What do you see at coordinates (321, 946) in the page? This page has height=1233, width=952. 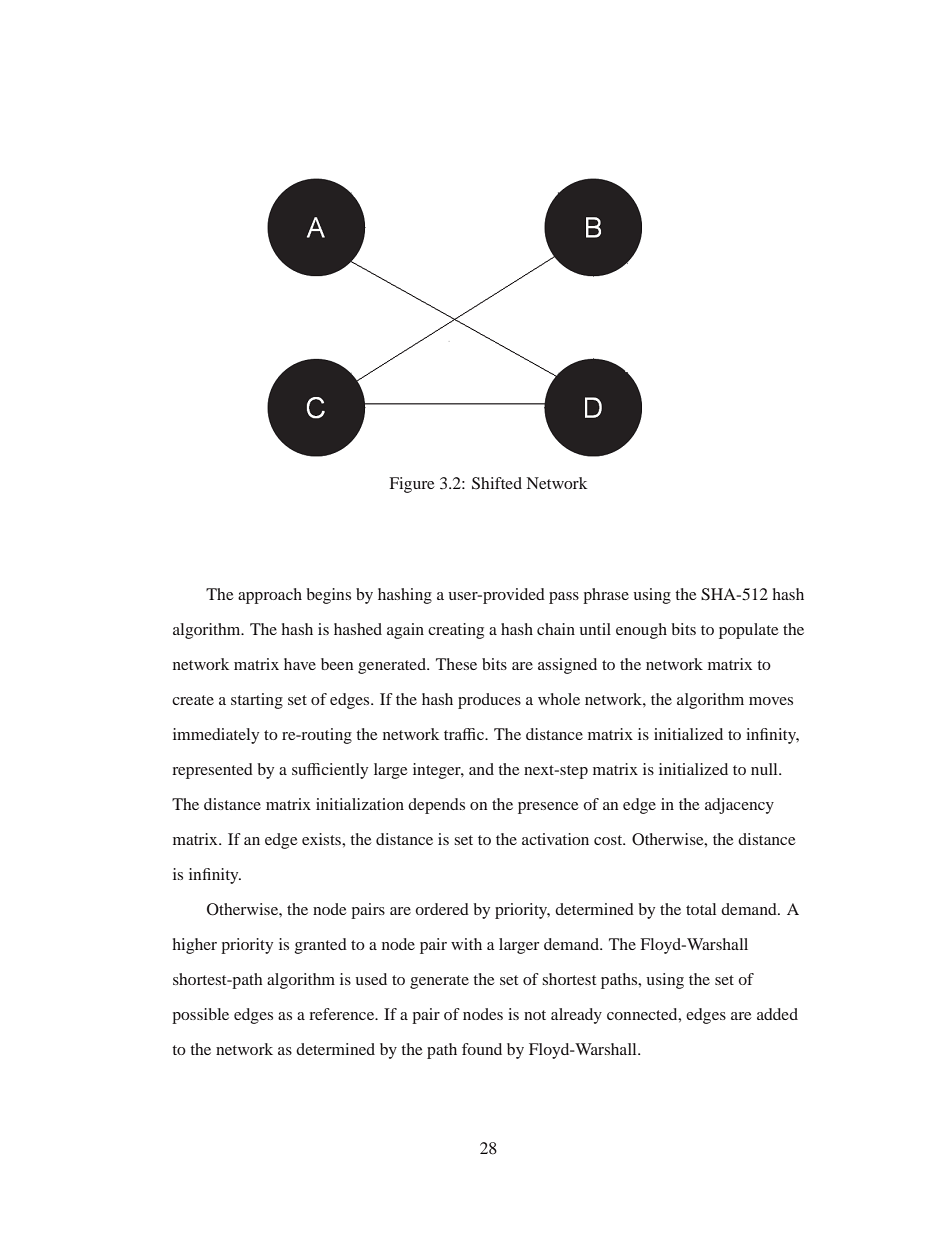 I see `granted` at bounding box center [321, 946].
